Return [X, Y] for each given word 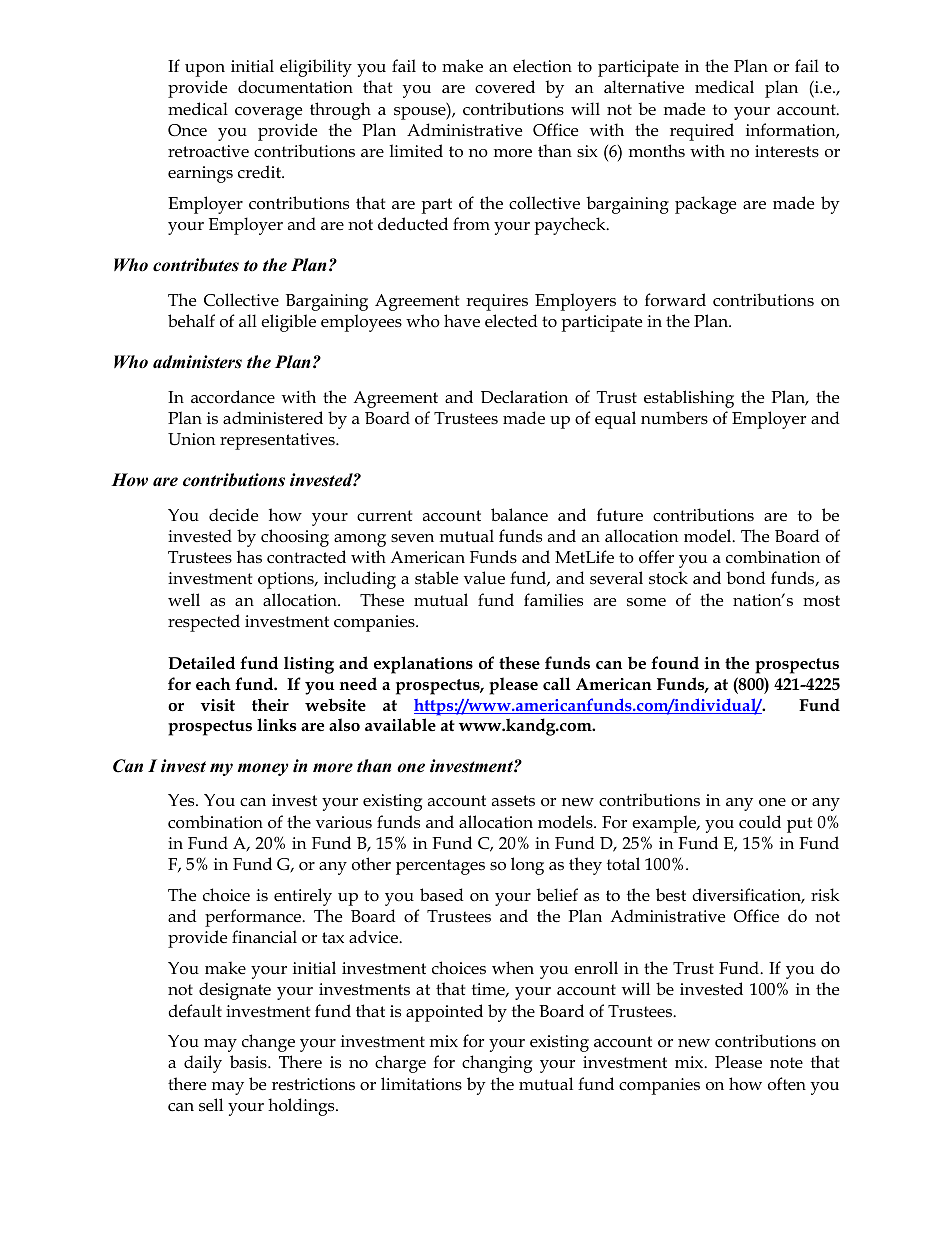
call [556, 683]
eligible [288, 323]
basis [249, 1062]
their [270, 705]
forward [675, 300]
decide [233, 515]
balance [519, 515]
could [760, 821]
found [675, 662]
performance [254, 918]
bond [746, 578]
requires [497, 302]
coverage [268, 113]
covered [505, 87]
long [527, 866]
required [702, 132]
